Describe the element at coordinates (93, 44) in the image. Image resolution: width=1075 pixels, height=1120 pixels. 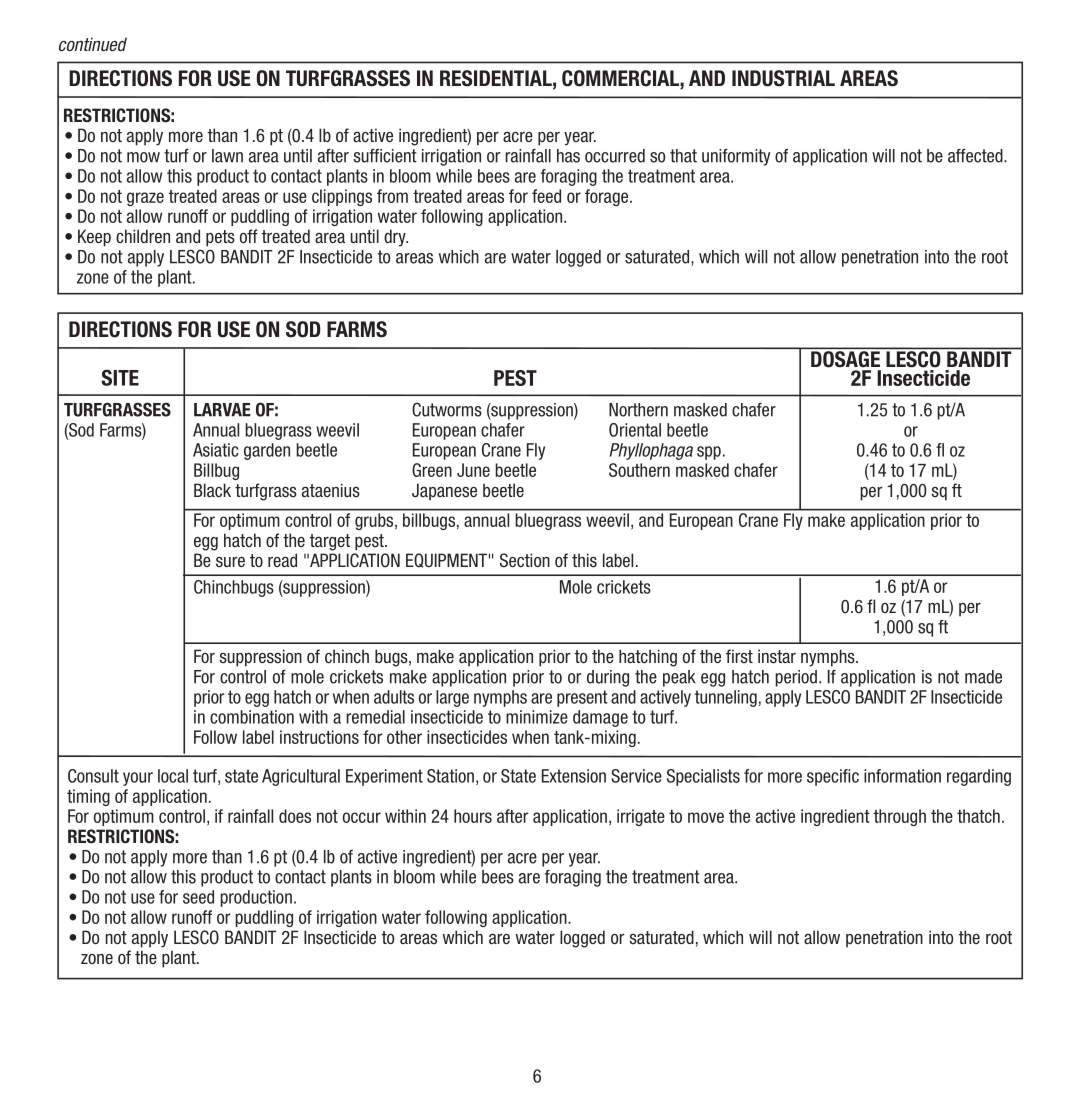
I see `continued` at that location.
